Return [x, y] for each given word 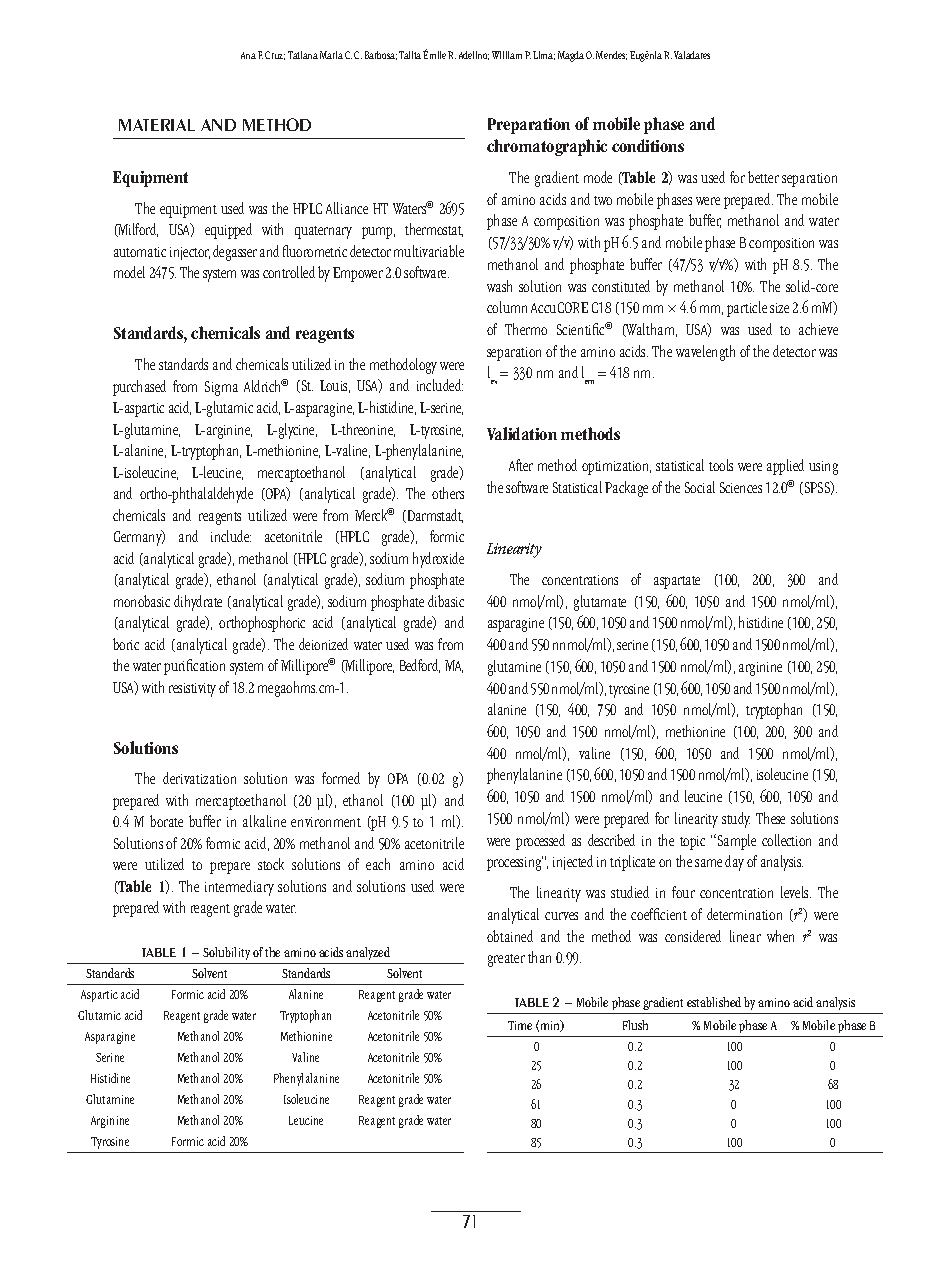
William [507, 55]
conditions [648, 145]
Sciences [741, 487]
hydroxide [438, 560]
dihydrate [198, 603]
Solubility [226, 953]
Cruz [275, 55]
